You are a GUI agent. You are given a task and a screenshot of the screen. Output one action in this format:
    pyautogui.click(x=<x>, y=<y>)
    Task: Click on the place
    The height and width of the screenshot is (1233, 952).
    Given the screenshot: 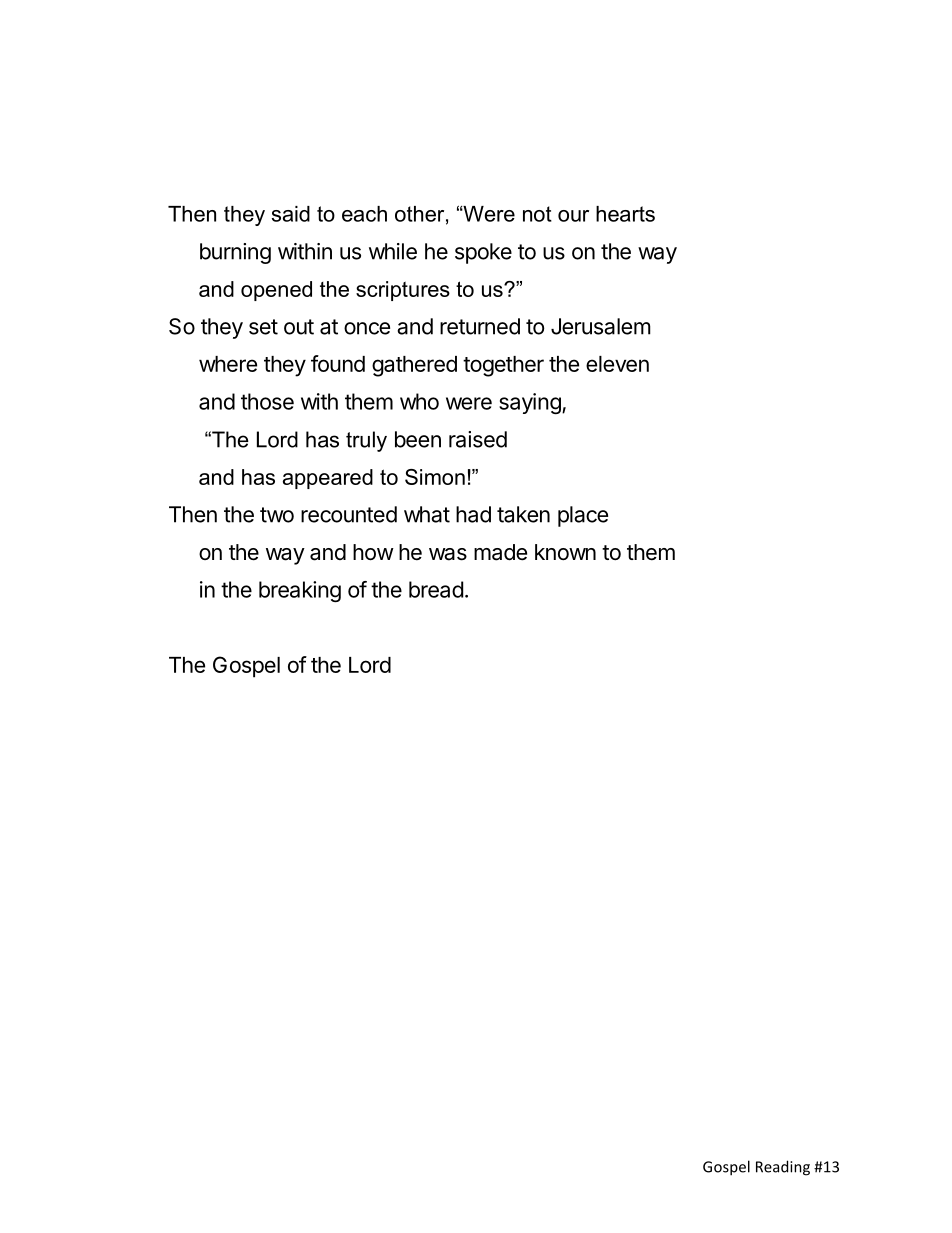 What is the action you would take?
    pyautogui.click(x=583, y=516)
